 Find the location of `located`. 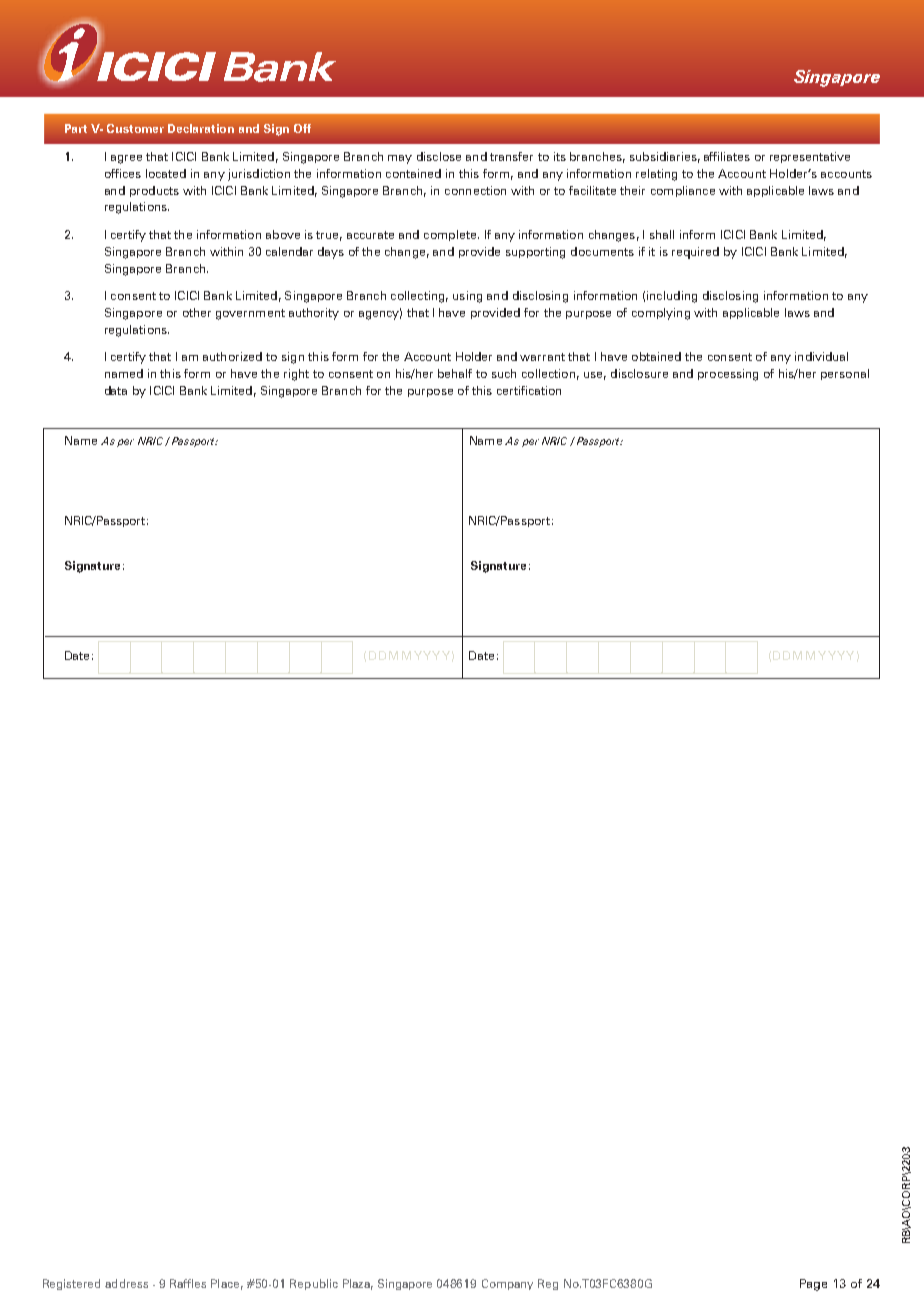

located is located at coordinates (166, 173).
